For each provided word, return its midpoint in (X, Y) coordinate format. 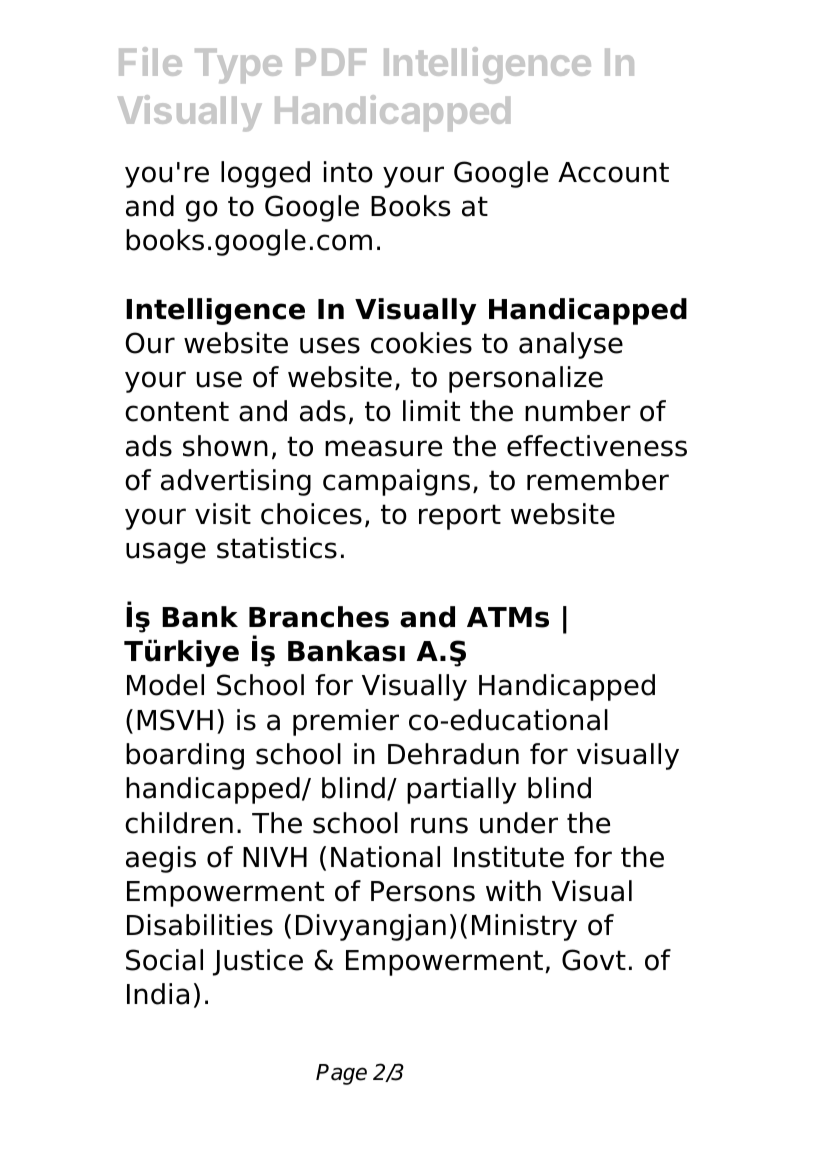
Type (238, 66)
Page (341, 1074)
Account (613, 172)
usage (166, 553)
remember (598, 480)
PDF (331, 62)
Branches (319, 617)
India (158, 994)
